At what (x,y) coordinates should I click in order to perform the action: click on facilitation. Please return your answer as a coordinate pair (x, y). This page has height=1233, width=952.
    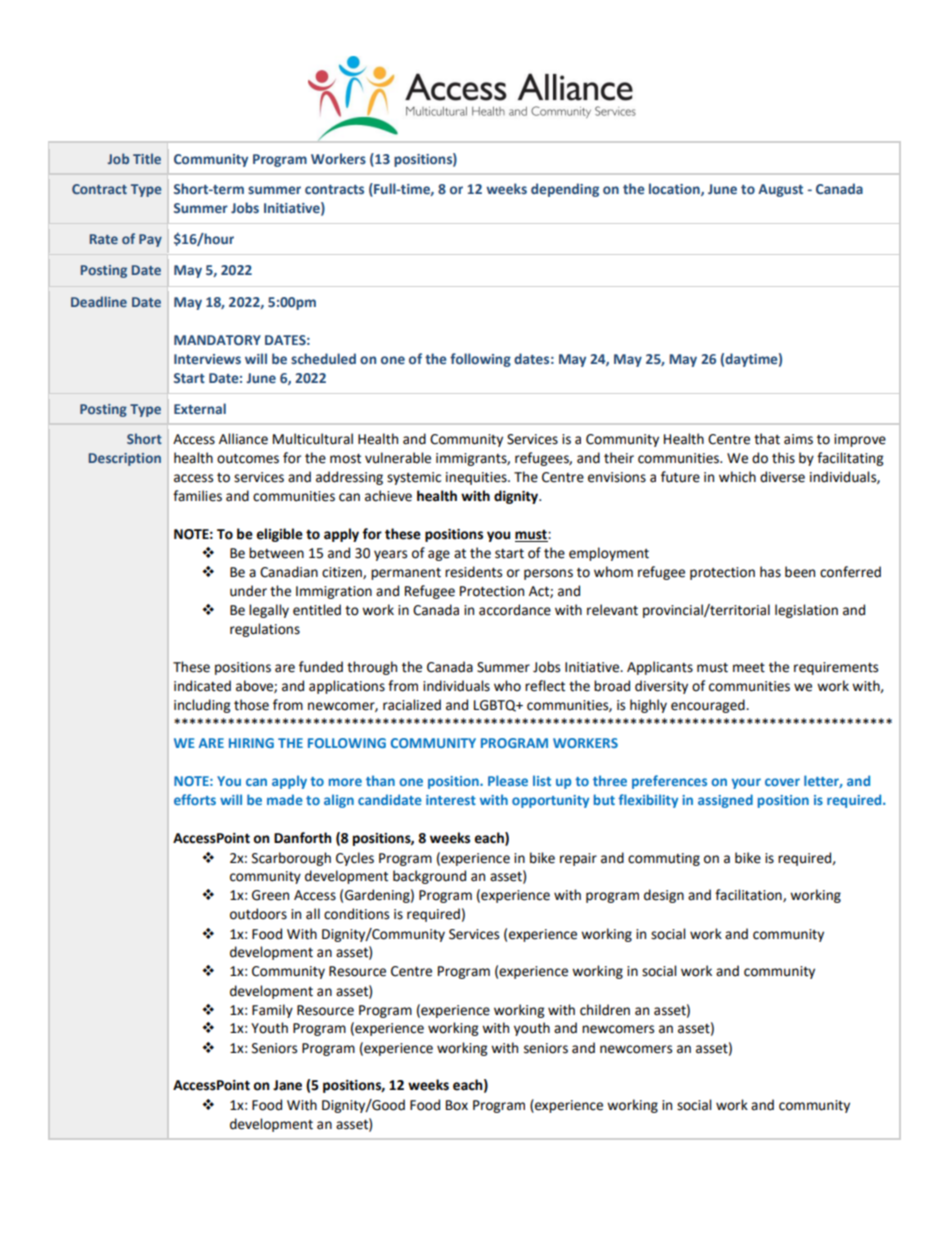
    Looking at the image, I should click on (749, 895).
